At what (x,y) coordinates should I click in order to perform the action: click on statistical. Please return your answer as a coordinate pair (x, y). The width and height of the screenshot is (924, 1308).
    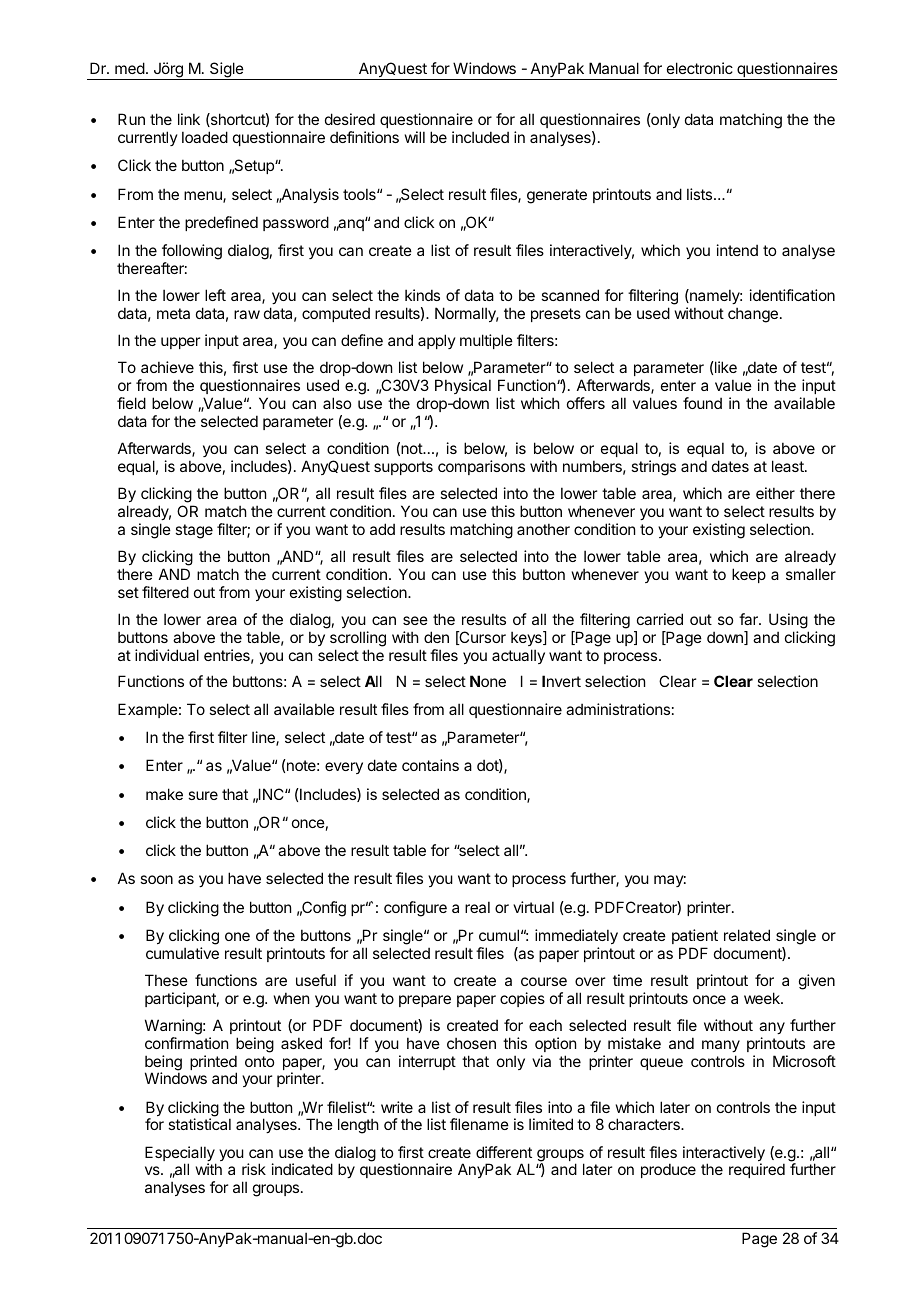
    Looking at the image, I should click on (199, 1124).
